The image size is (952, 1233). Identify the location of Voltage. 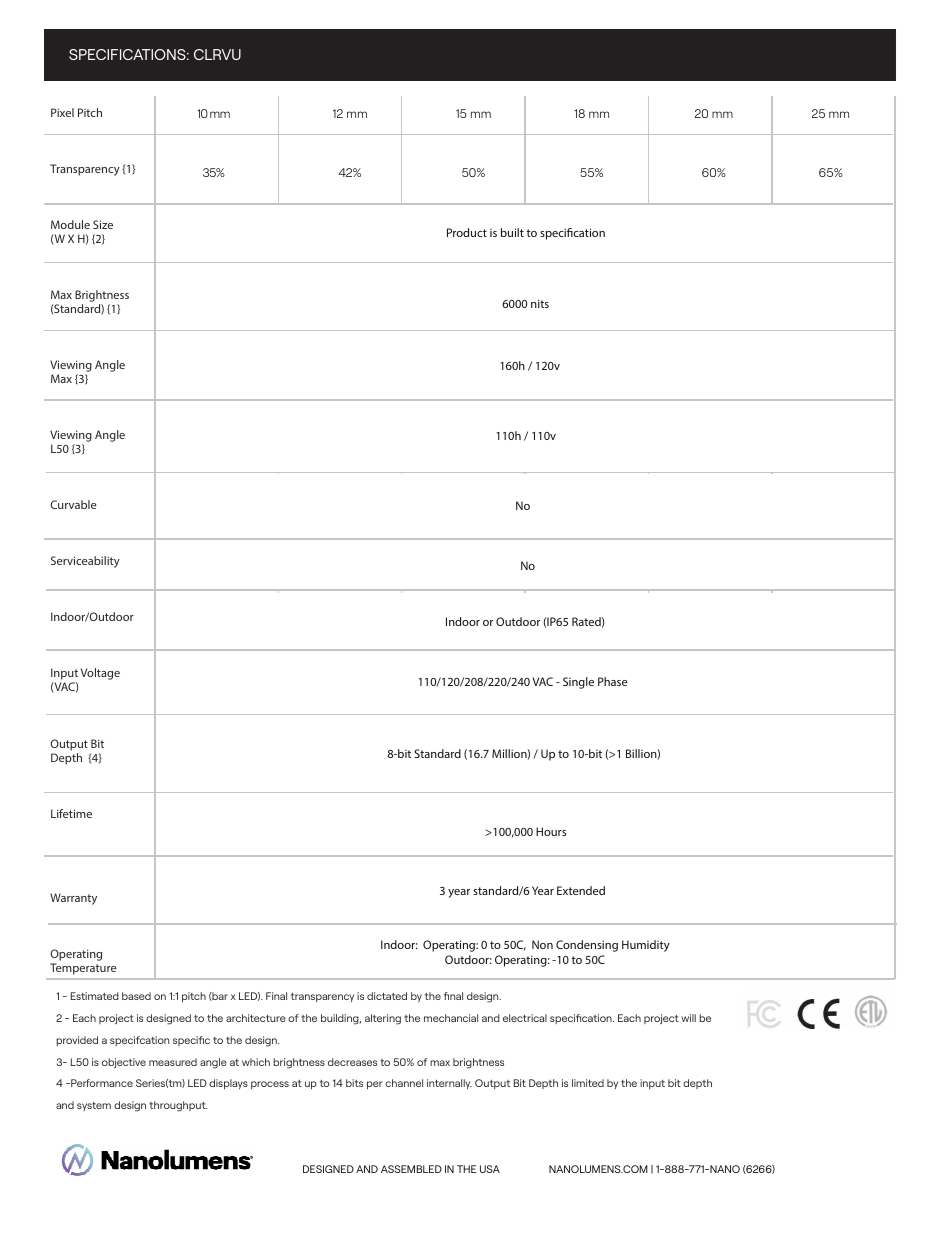
(100, 674).
